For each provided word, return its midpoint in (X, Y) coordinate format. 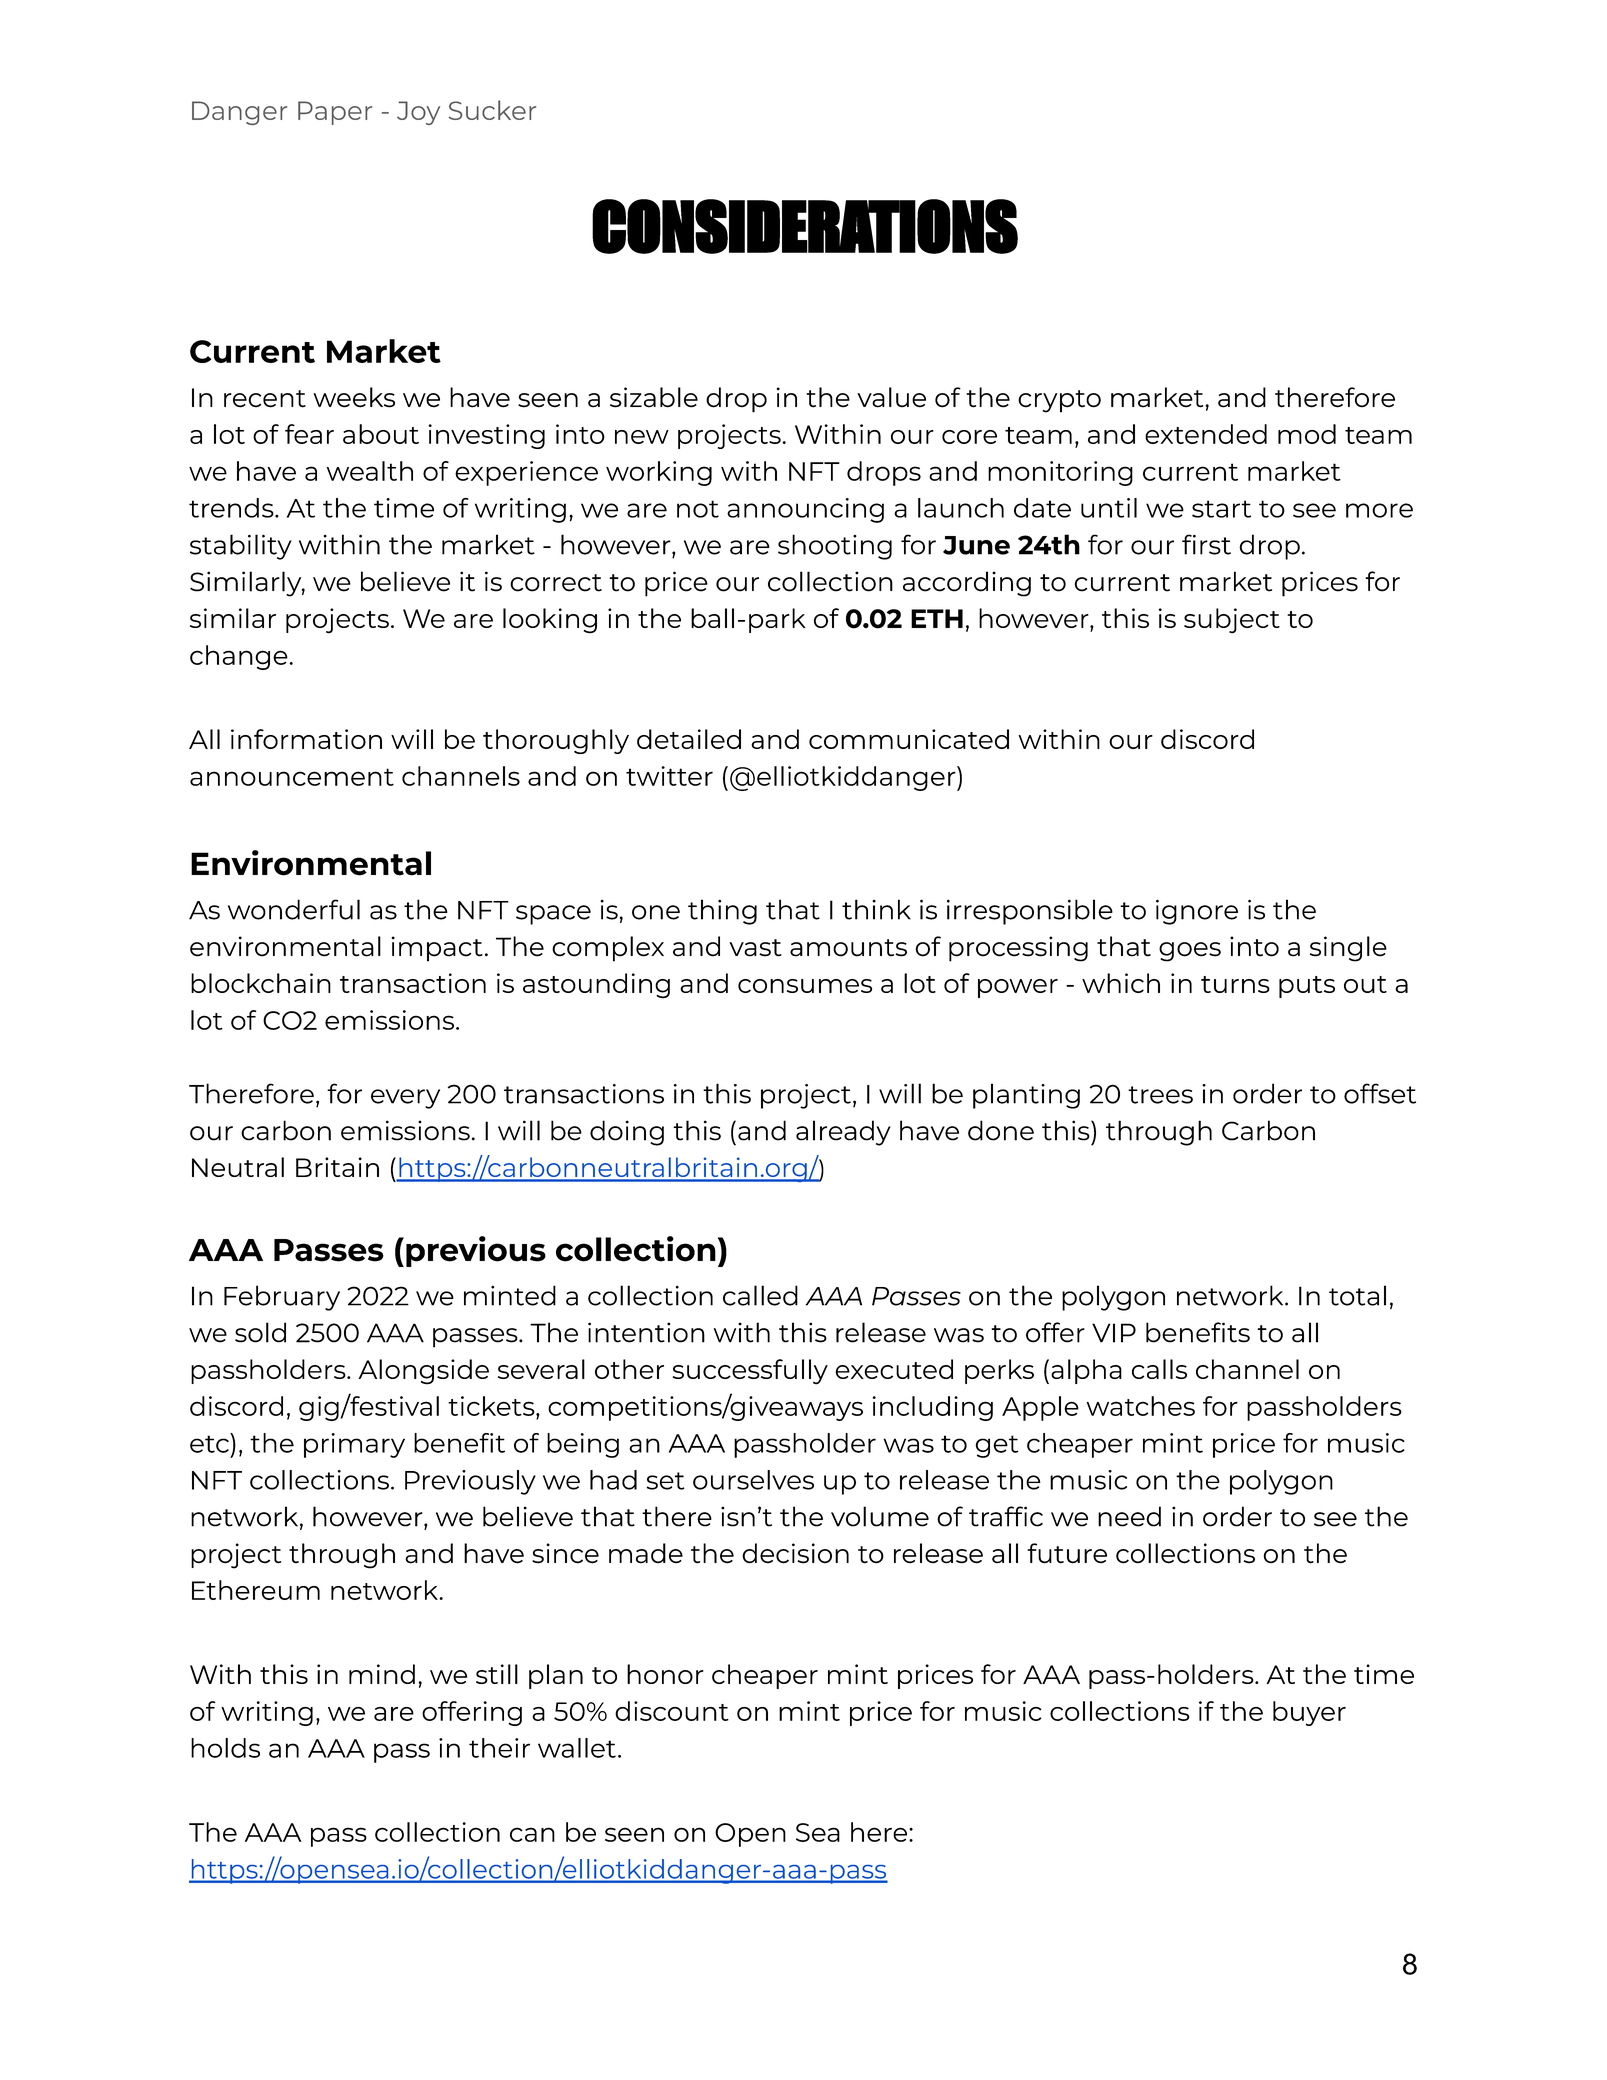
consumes (805, 986)
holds (225, 1748)
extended (1206, 434)
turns (1235, 984)
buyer (1309, 1713)
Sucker (492, 110)
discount (672, 1711)
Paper (335, 113)
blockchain (261, 983)
